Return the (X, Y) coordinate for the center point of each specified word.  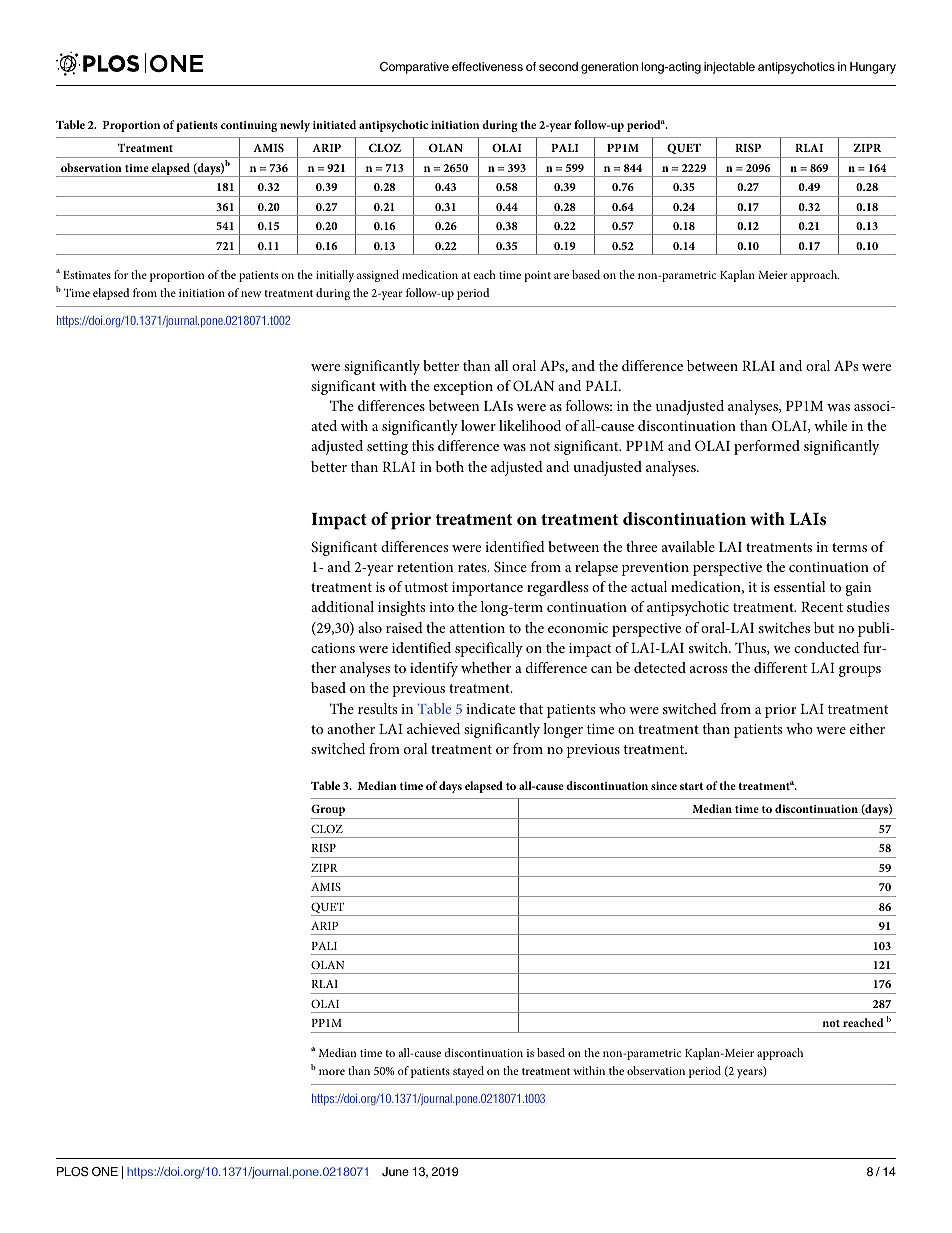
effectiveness (487, 66)
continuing (249, 126)
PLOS (72, 1172)
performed (767, 447)
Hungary (873, 68)
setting (387, 448)
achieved (433, 728)
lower (478, 425)
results (377, 708)
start (691, 786)
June (395, 1171)
